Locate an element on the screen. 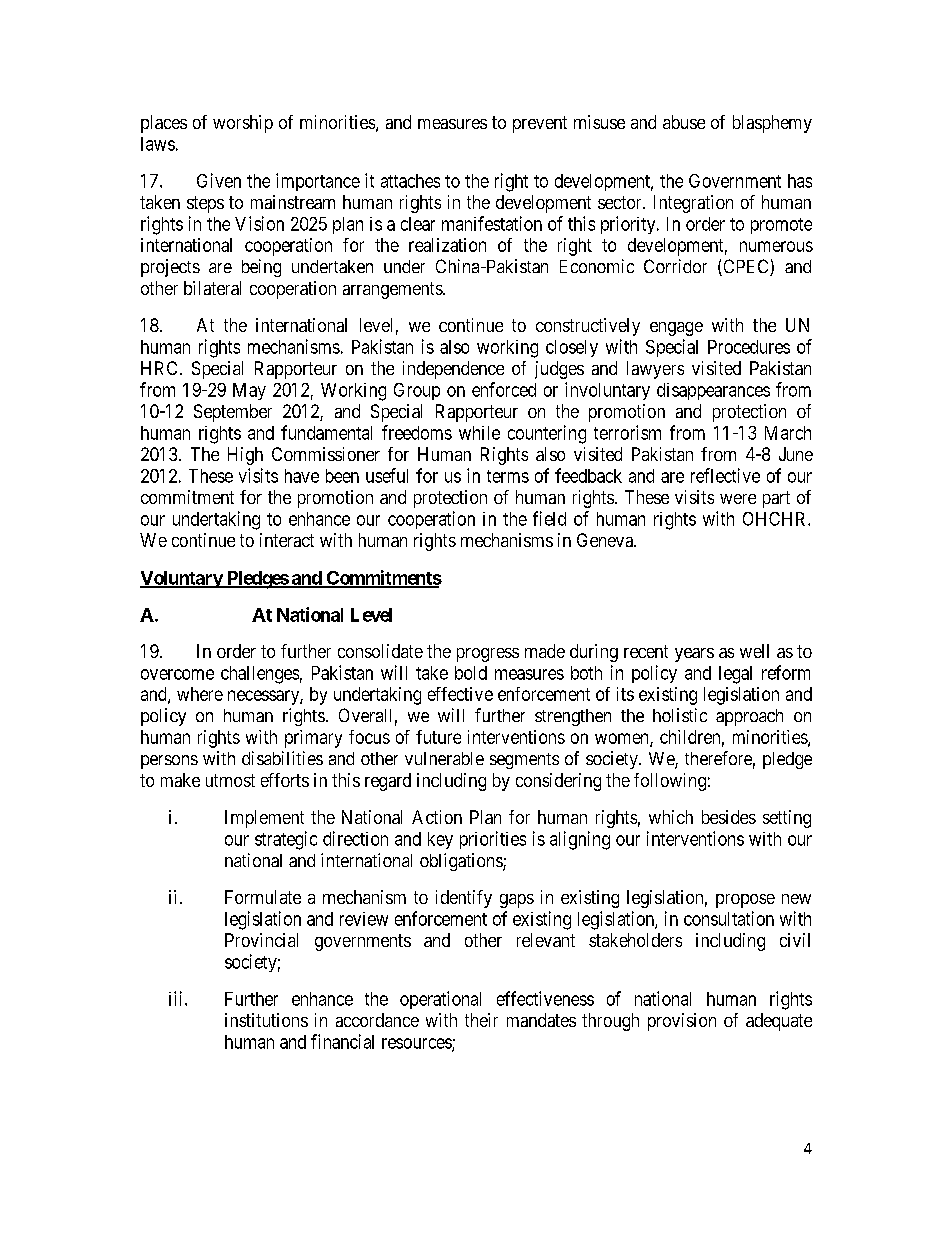 Image resolution: width=952 pixels, height=1233 pixels. institutions is located at coordinates (266, 1020).
